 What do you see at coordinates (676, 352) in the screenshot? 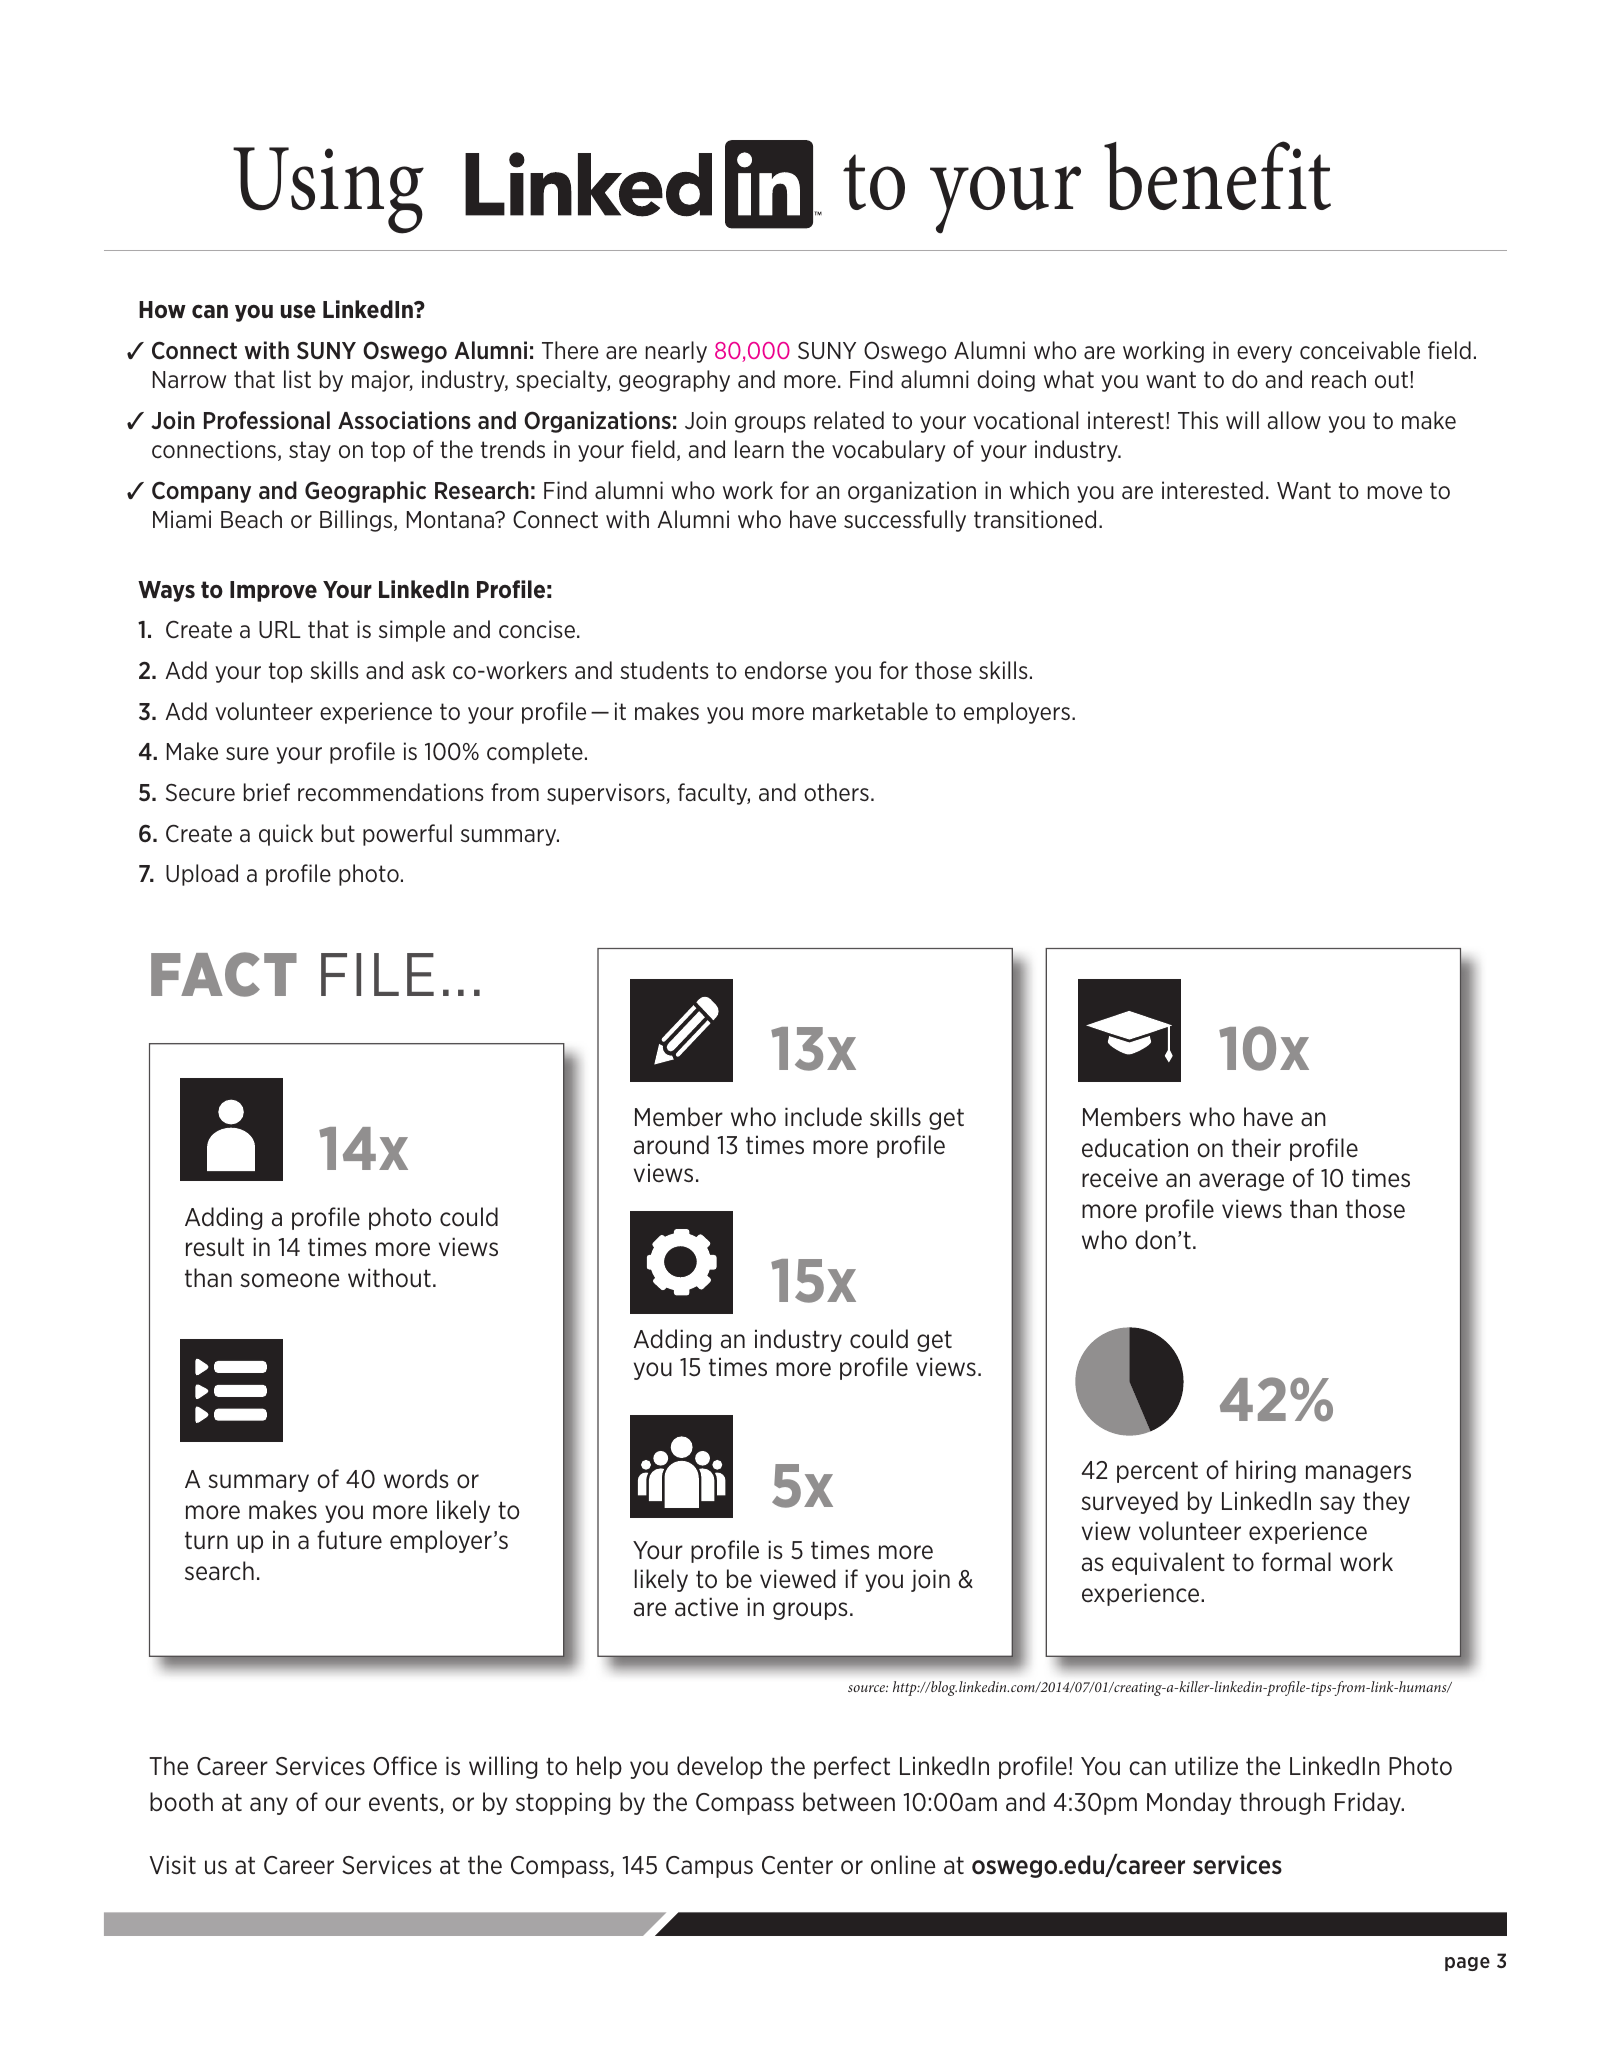
I see `nearly` at bounding box center [676, 352].
